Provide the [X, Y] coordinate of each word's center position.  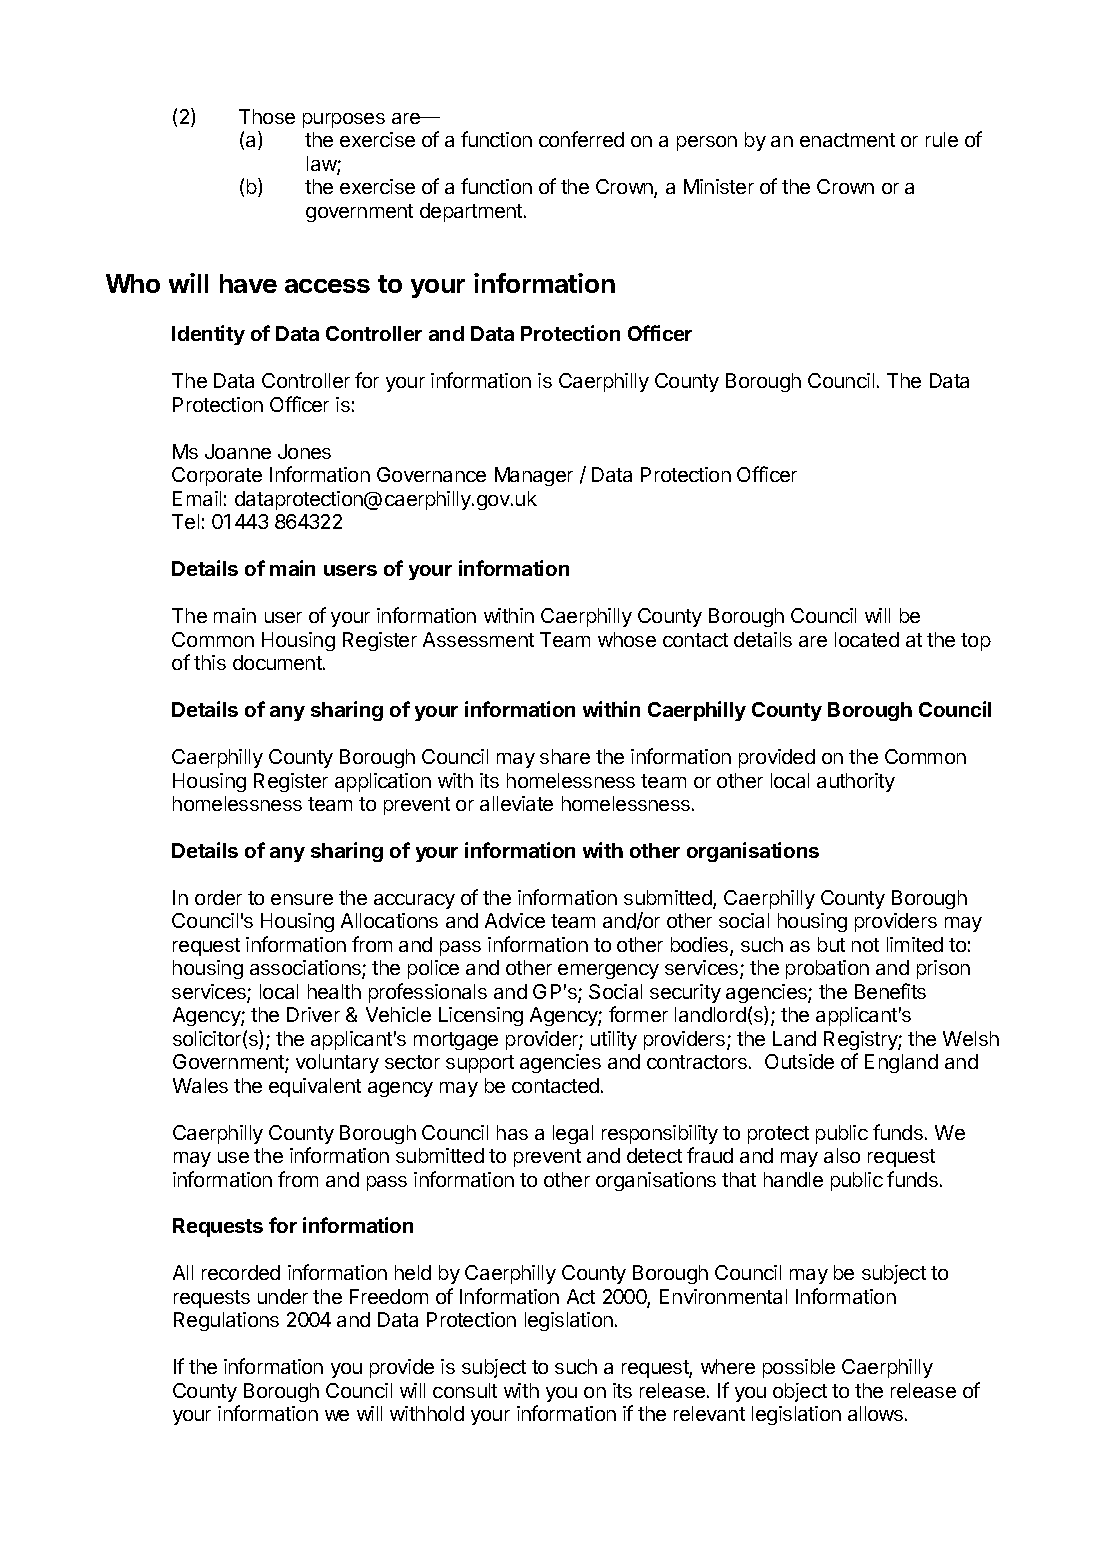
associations [306, 969]
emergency [608, 971]
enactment [847, 140]
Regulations [226, 1321]
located [867, 639]
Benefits [890, 991]
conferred [581, 139]
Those [267, 116]
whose [627, 639]
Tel [185, 521]
